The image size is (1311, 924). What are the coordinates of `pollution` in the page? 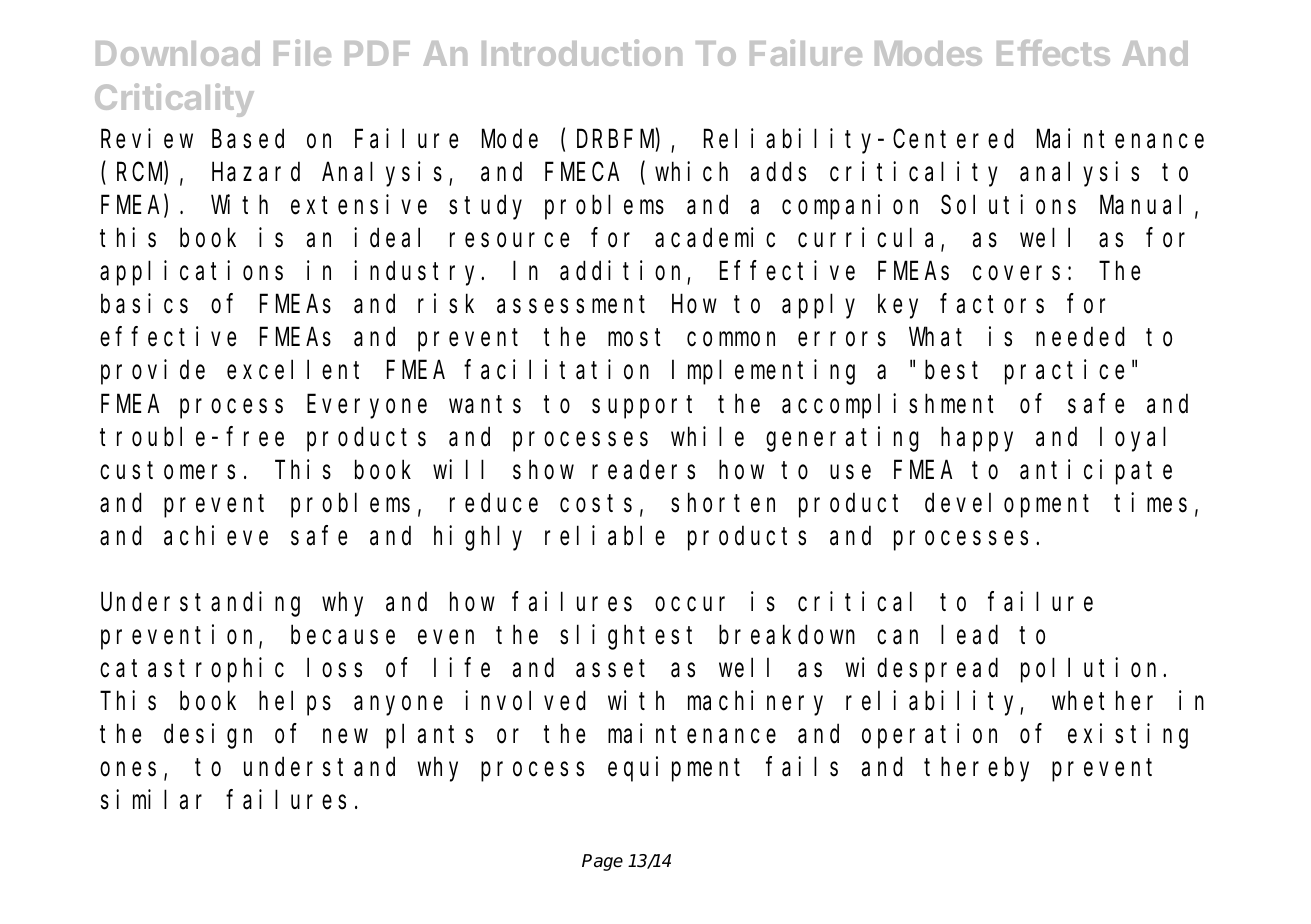 It's located at (1092, 670).
